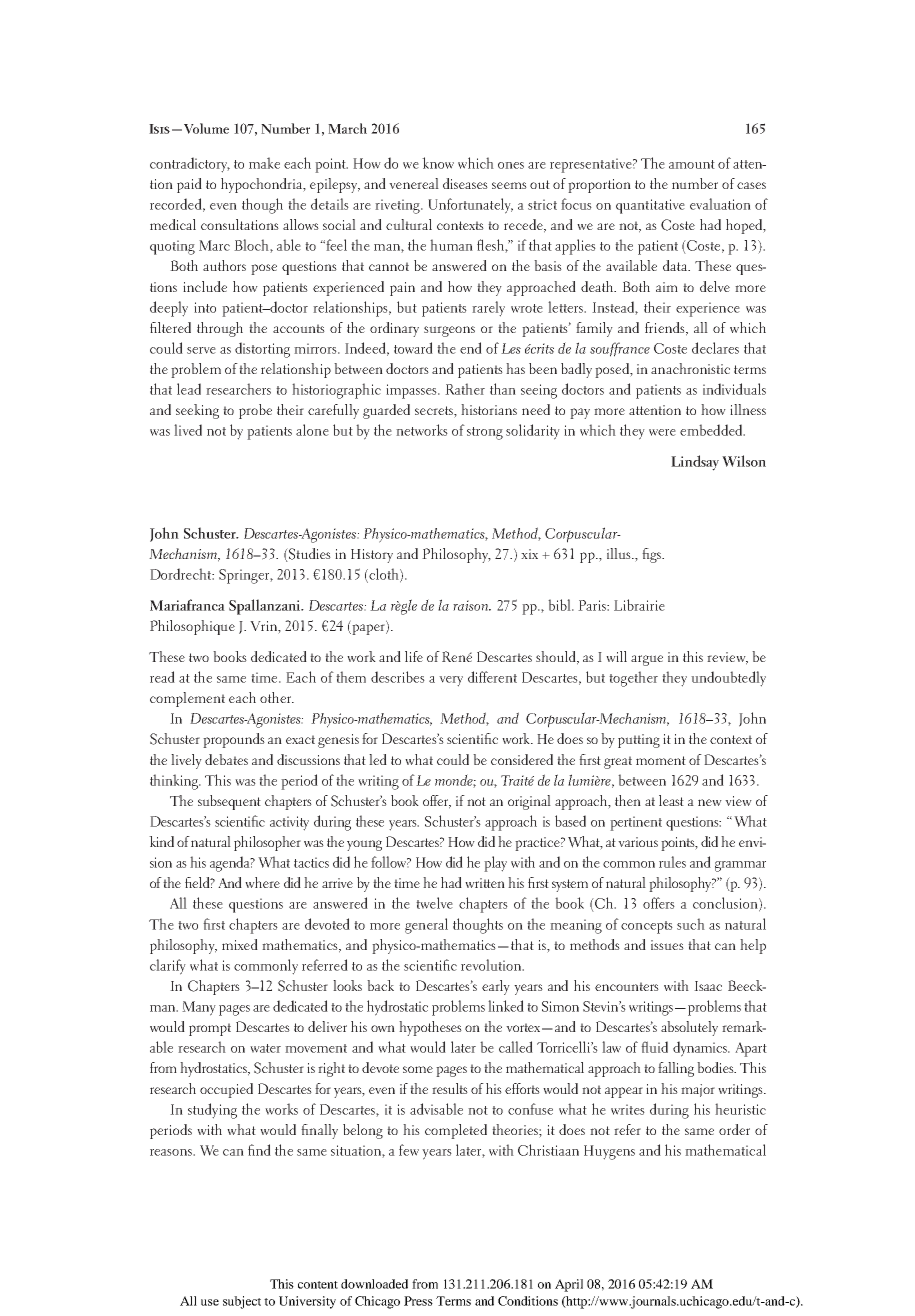 The width and height of the page is (915, 1316). I want to click on very, so click(451, 681).
